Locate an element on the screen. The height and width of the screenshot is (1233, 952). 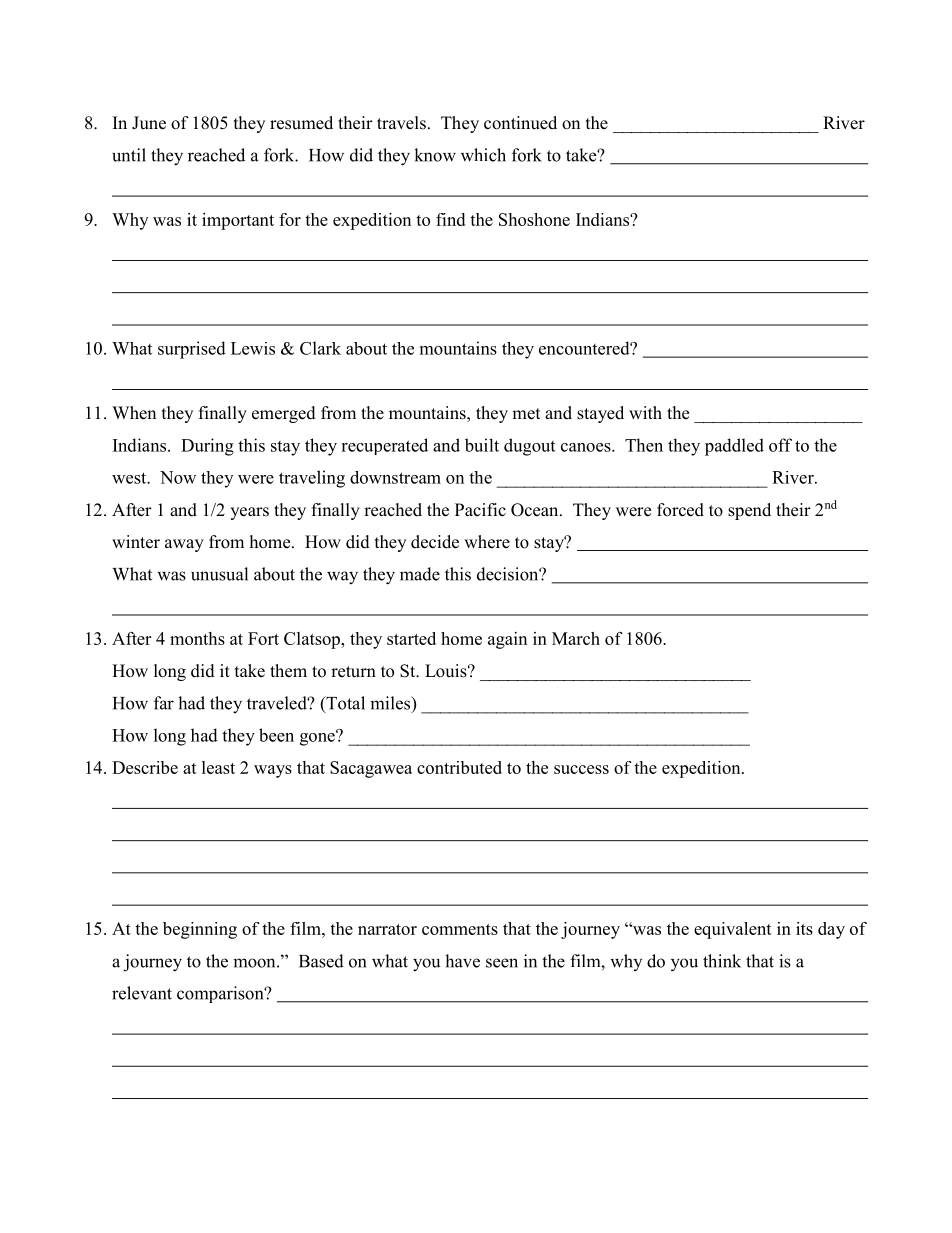
which is located at coordinates (483, 155).
